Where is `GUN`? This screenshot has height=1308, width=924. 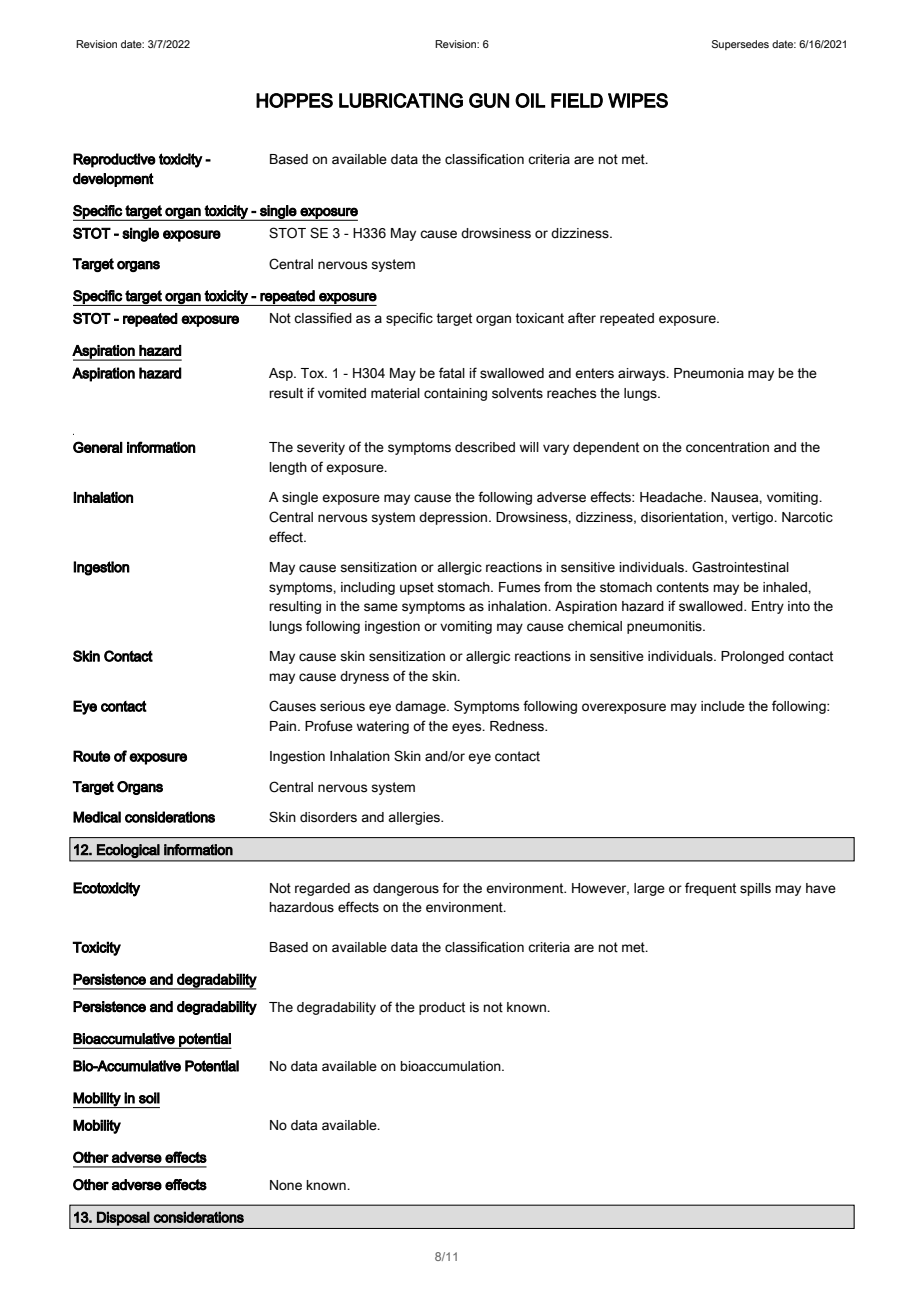
GUN is located at coordinates (489, 100).
